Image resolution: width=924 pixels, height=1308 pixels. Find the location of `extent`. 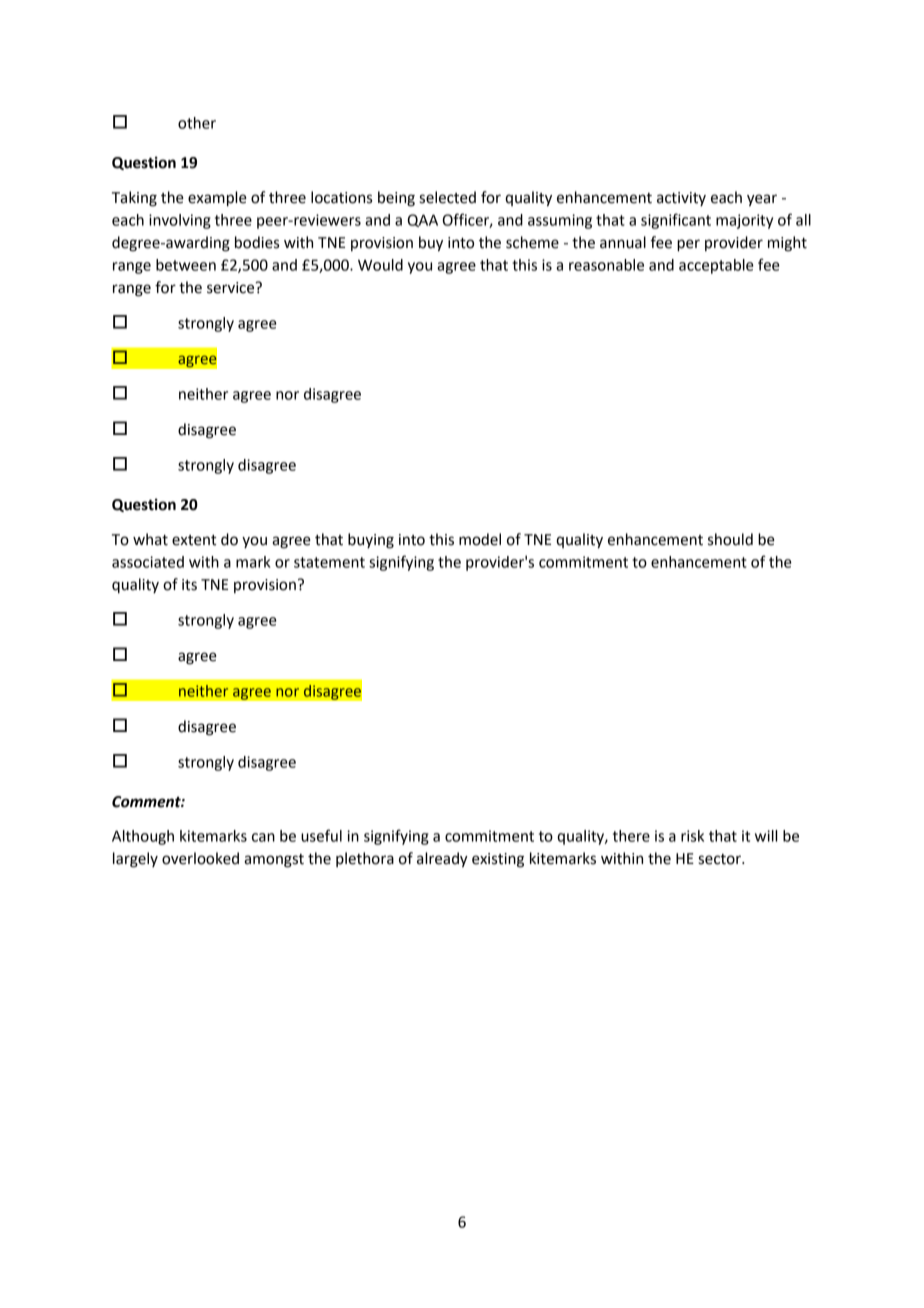

extent is located at coordinates (194, 540).
